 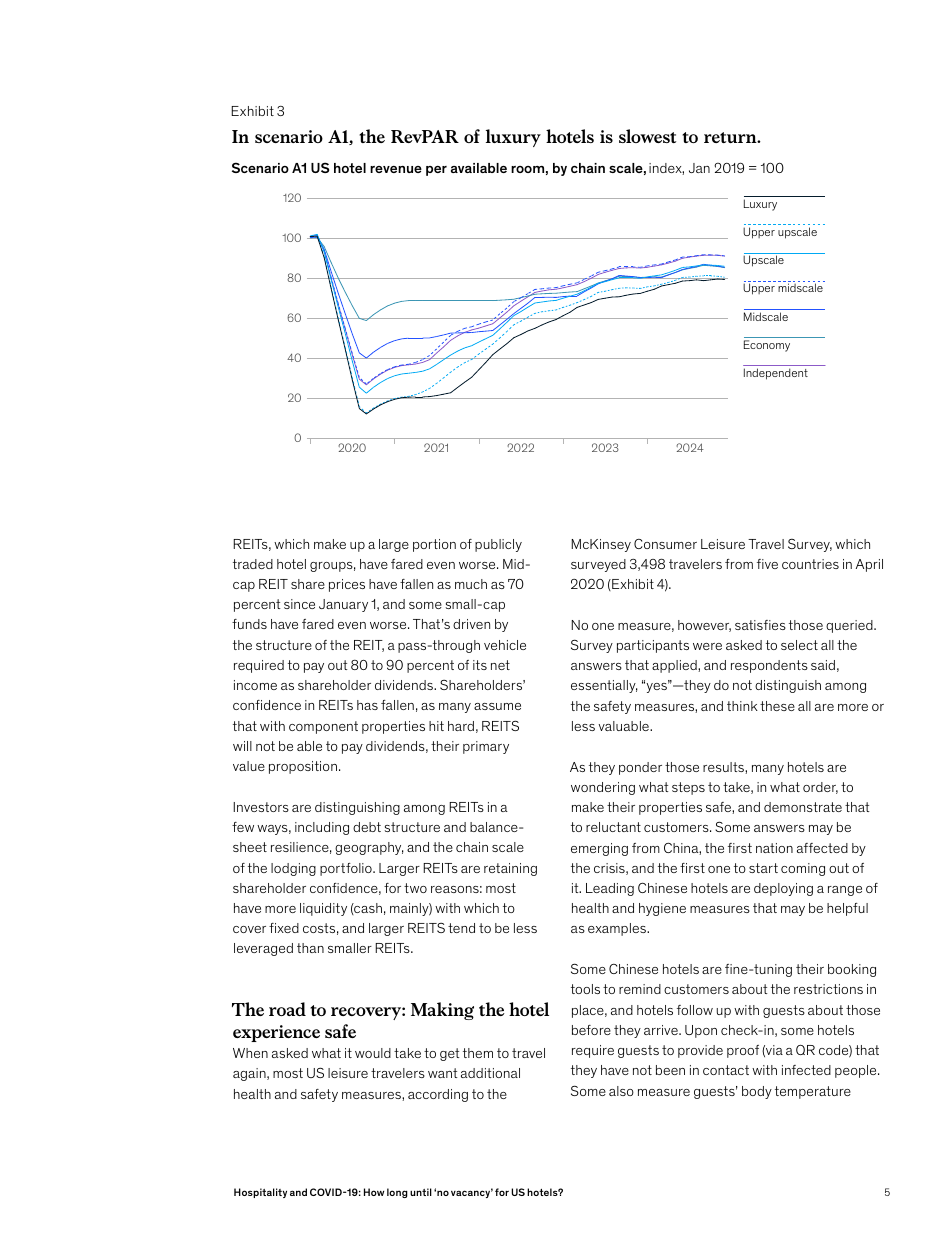 What do you see at coordinates (397, 1193) in the page?
I see `long` at bounding box center [397, 1193].
